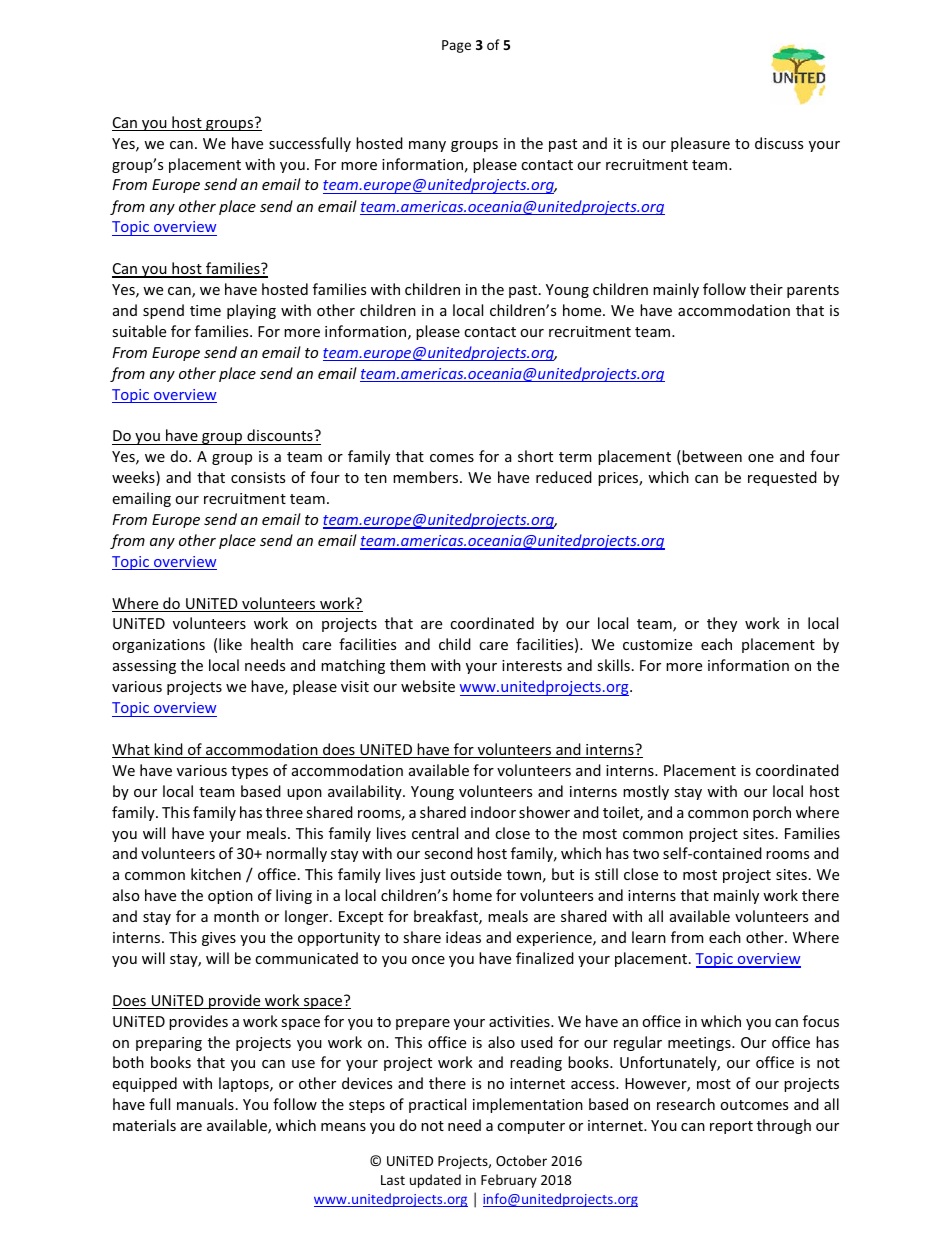 This image has height=1233, width=952. What do you see at coordinates (216, 874) in the image?
I see `kitchen` at bounding box center [216, 874].
